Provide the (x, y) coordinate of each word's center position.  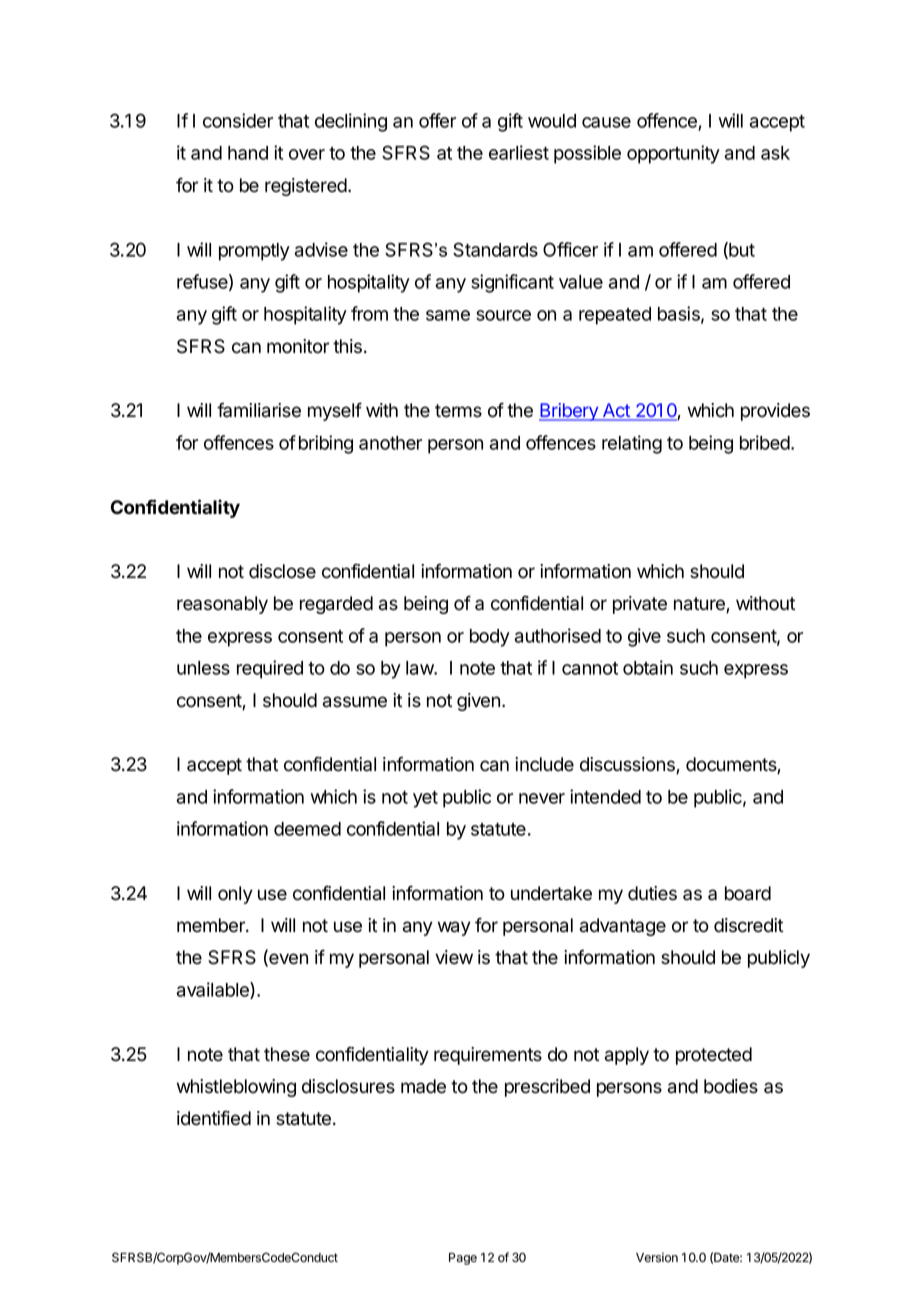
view (454, 957)
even (287, 960)
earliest (519, 152)
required (270, 669)
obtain (648, 667)
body (490, 638)
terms (458, 411)
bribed (766, 442)
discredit (748, 925)
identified (214, 1118)
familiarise (259, 410)
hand (248, 153)
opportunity (673, 154)
